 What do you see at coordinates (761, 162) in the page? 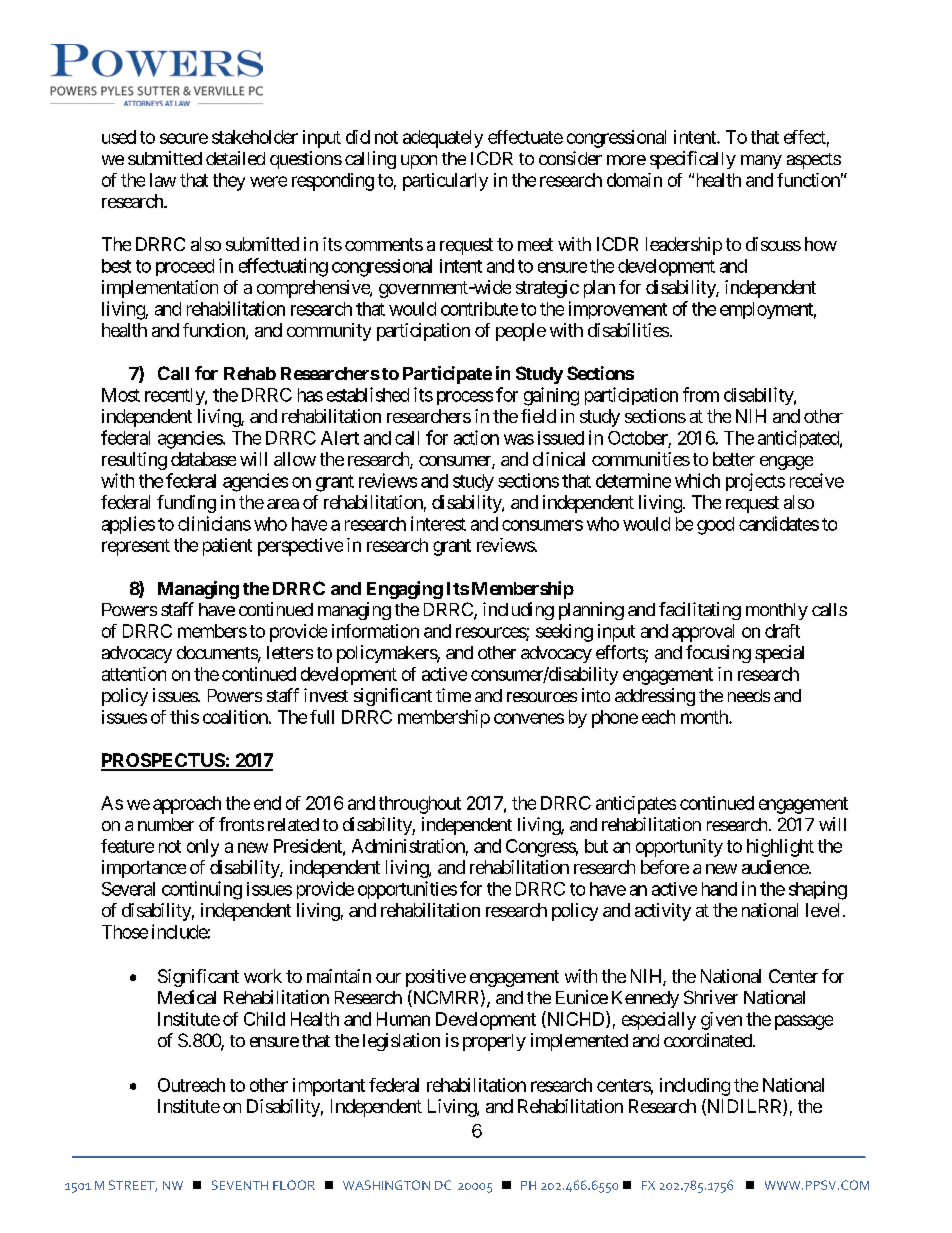
I see `many` at bounding box center [761, 162].
